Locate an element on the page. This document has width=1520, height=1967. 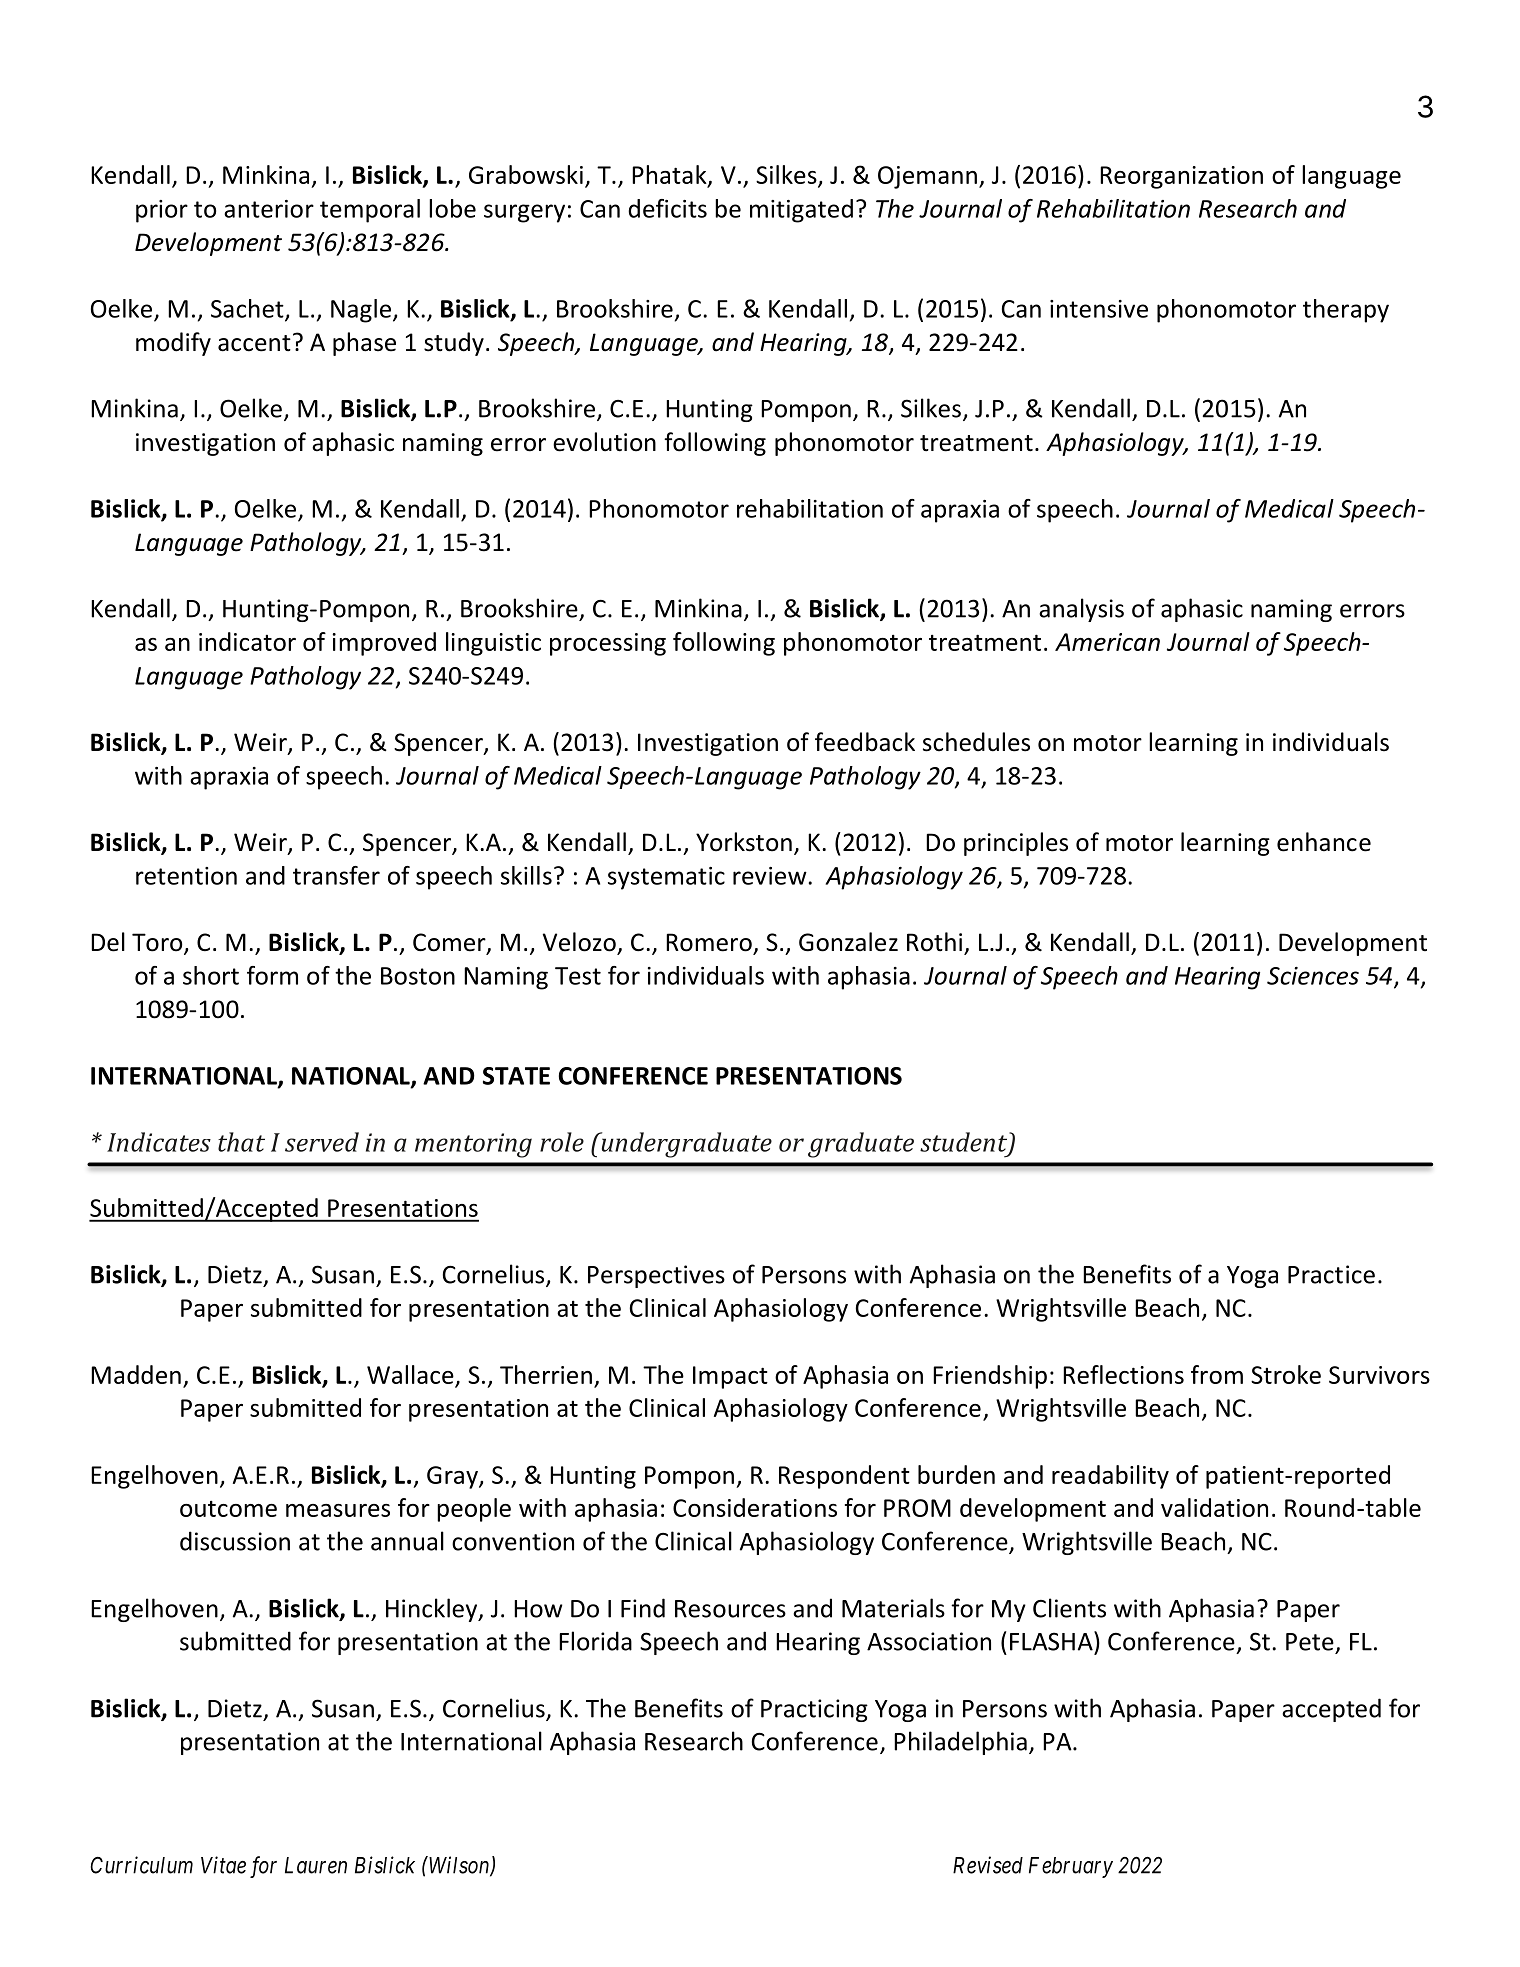
indicator is located at coordinates (247, 641).
